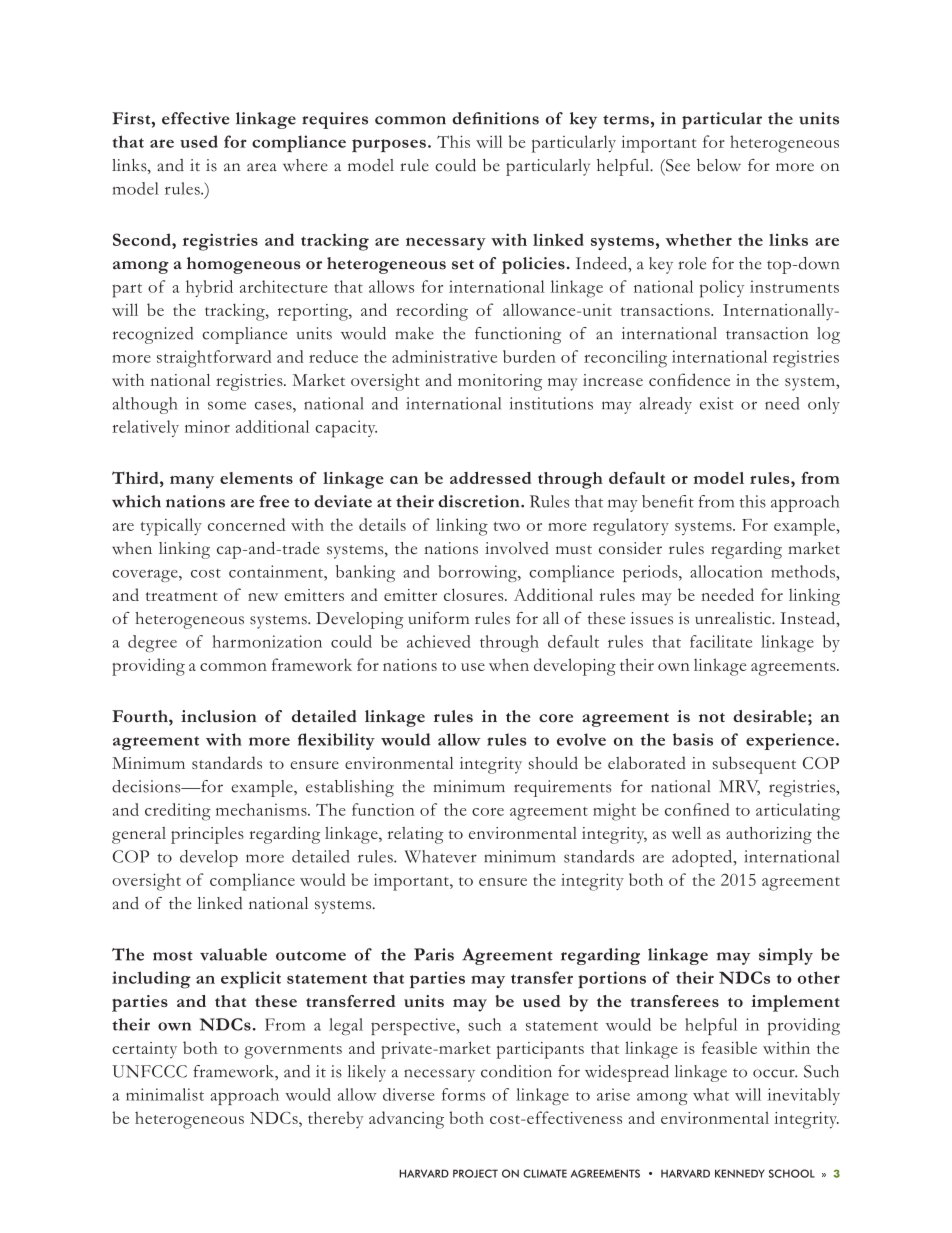  I want to click on monitoring, so click(500, 382).
